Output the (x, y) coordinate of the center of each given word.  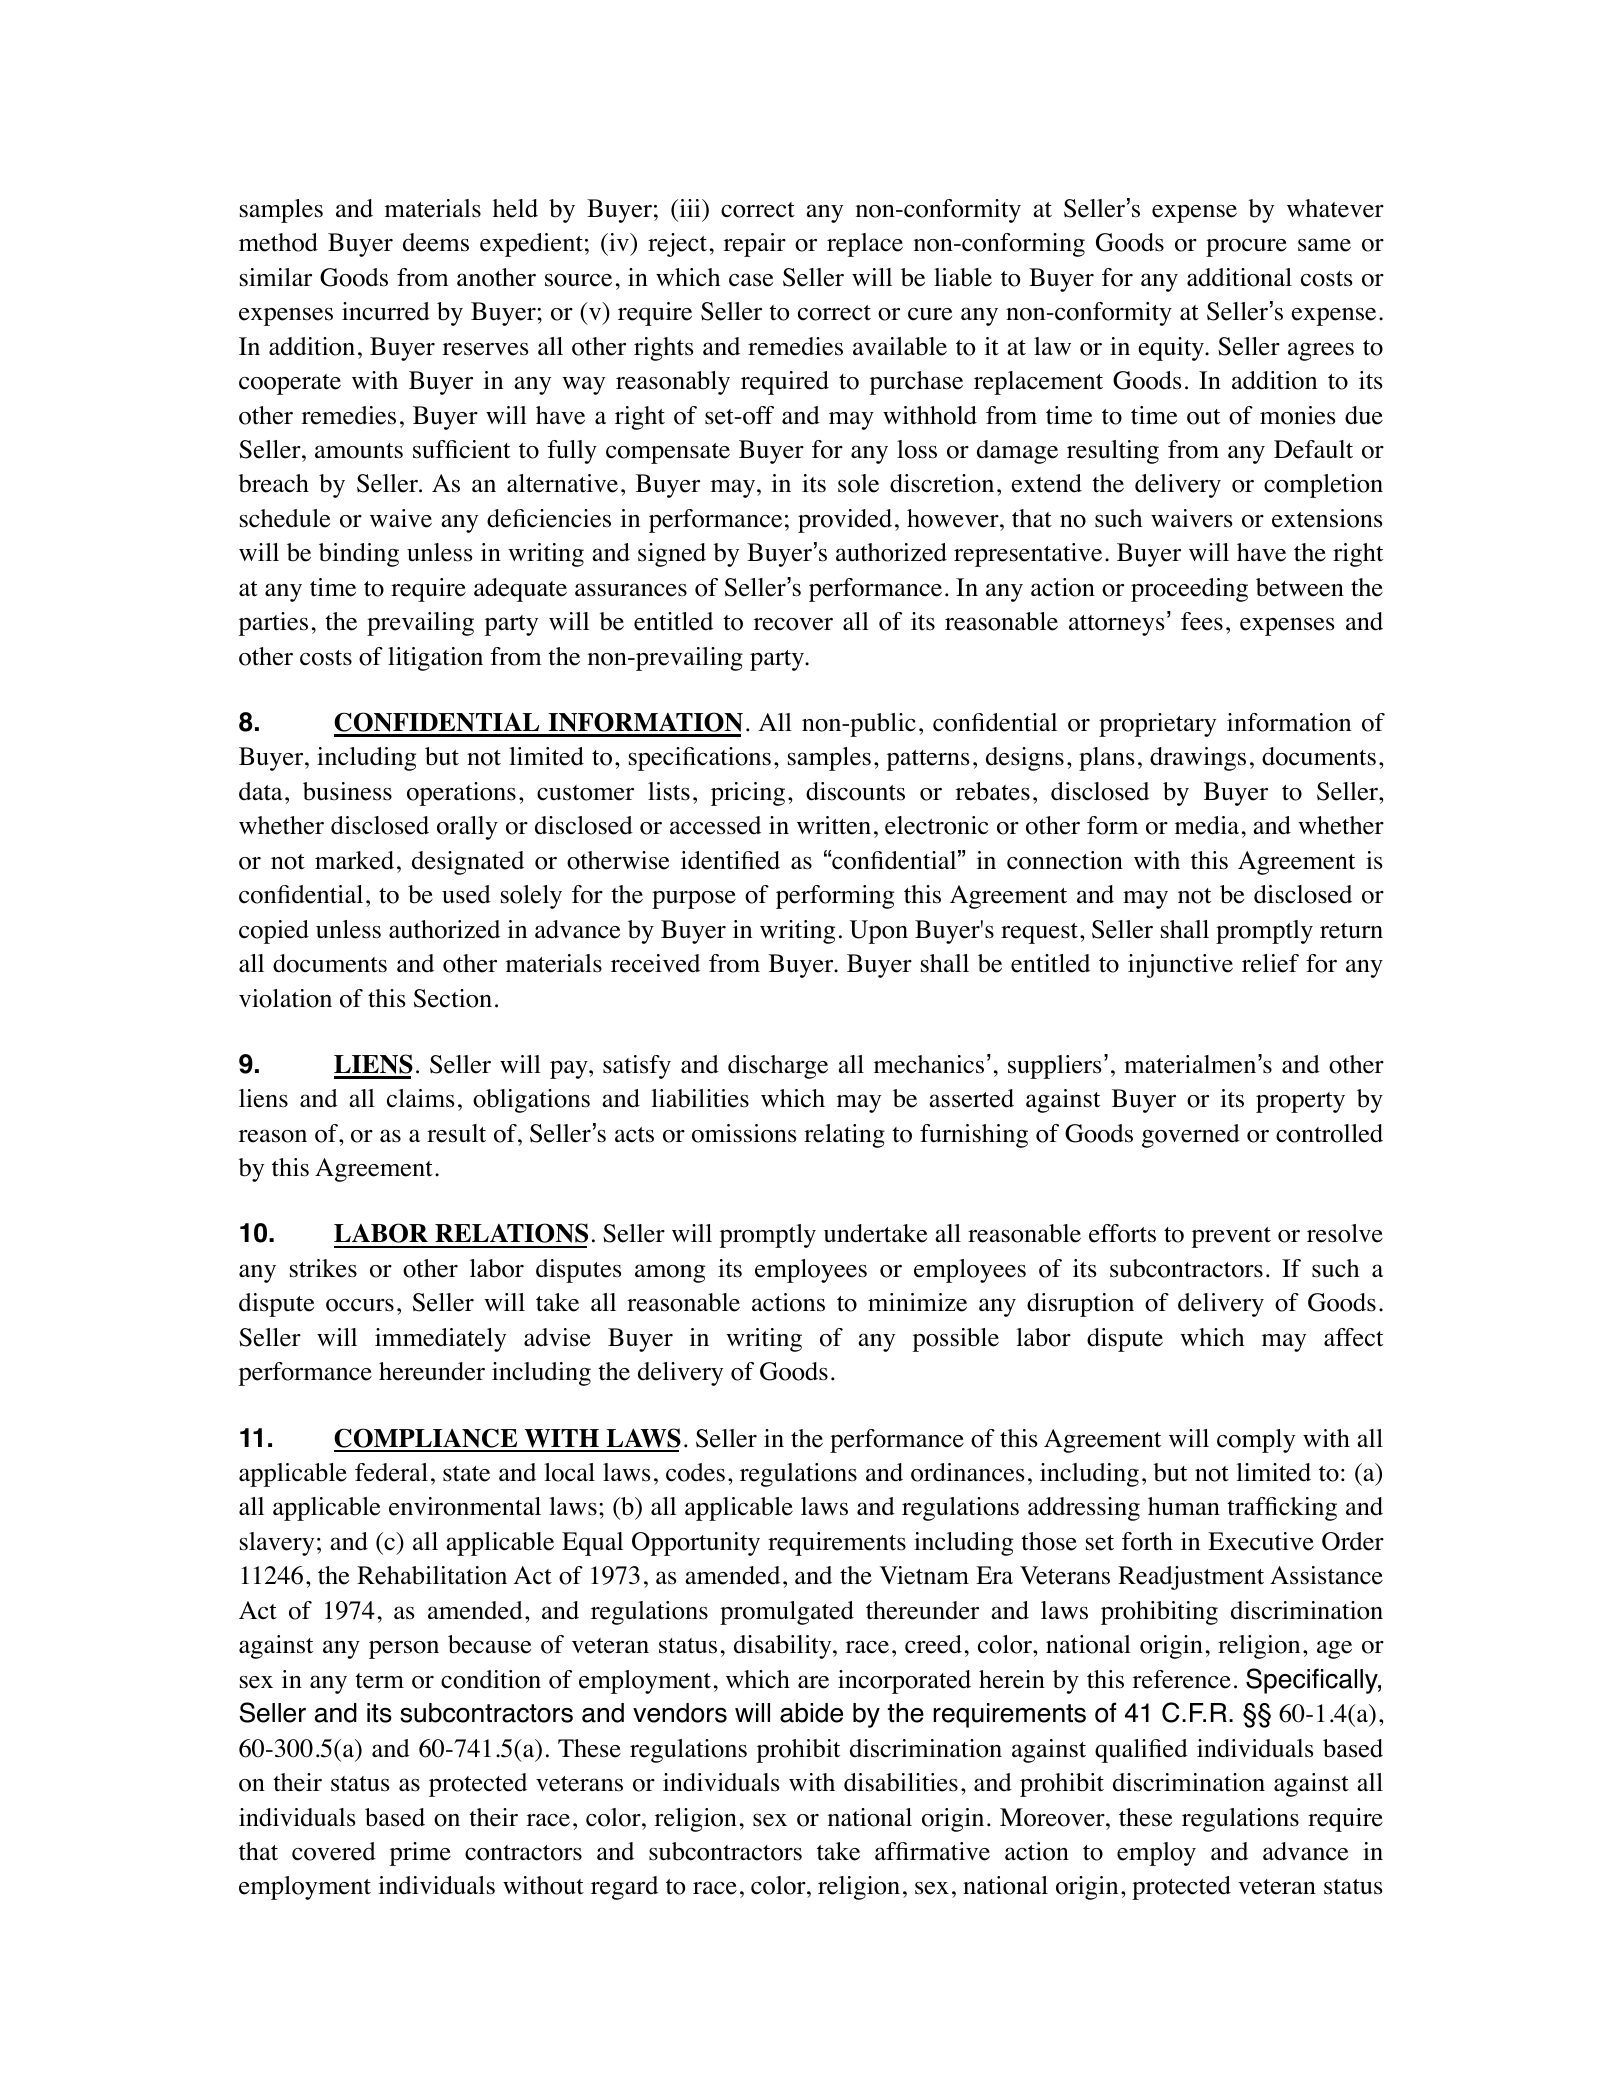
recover (793, 624)
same (1324, 245)
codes (695, 1472)
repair (755, 245)
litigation (435, 659)
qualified (1141, 1751)
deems (436, 242)
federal (391, 1472)
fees (1202, 621)
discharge (778, 1067)
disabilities (901, 1782)
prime (420, 1854)
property (1300, 1102)
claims (420, 1098)
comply (1256, 1441)
